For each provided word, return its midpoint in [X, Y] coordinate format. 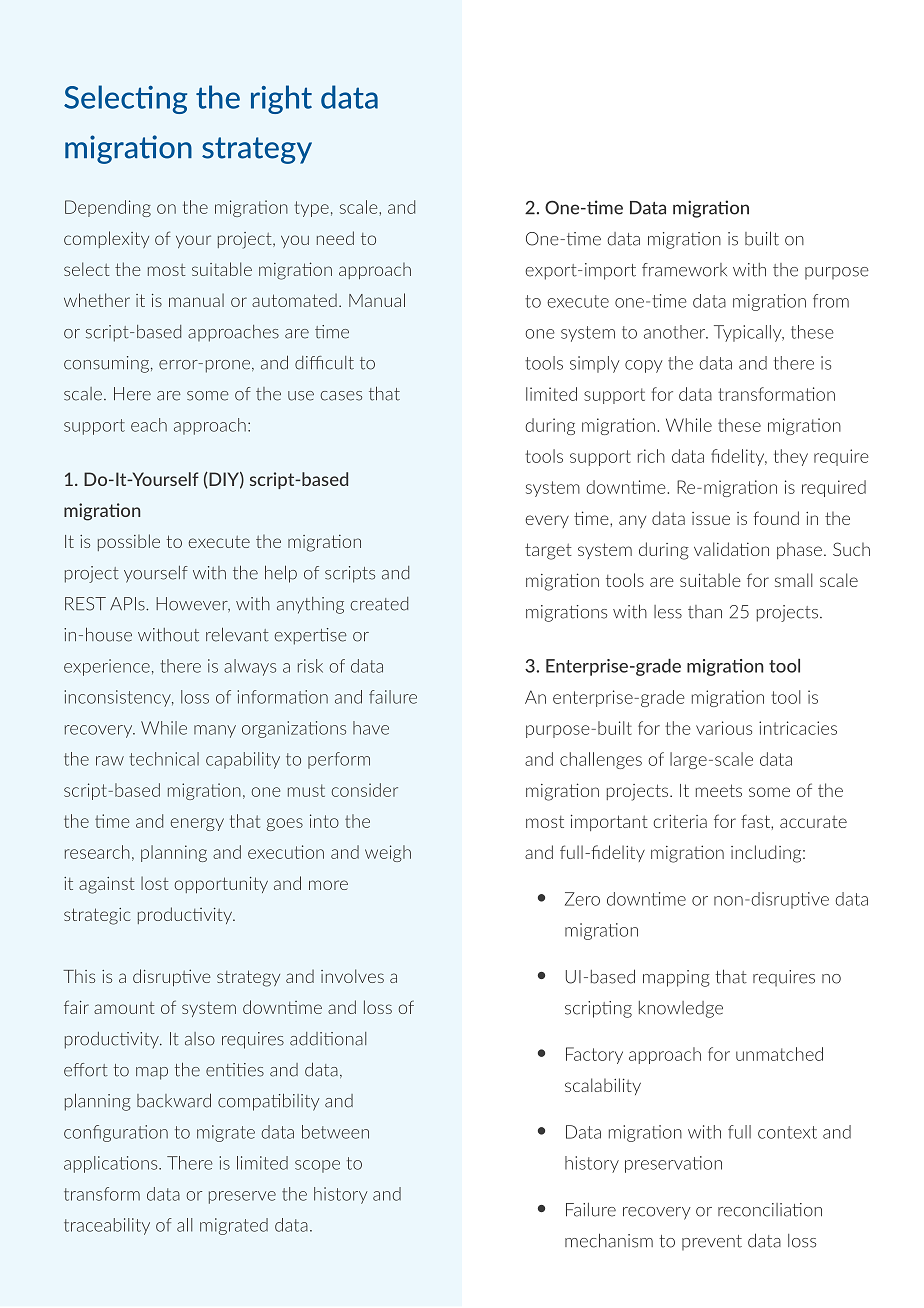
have [371, 728]
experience [107, 667]
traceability [107, 1226]
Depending [108, 208]
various [724, 728]
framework [684, 270]
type [311, 209]
